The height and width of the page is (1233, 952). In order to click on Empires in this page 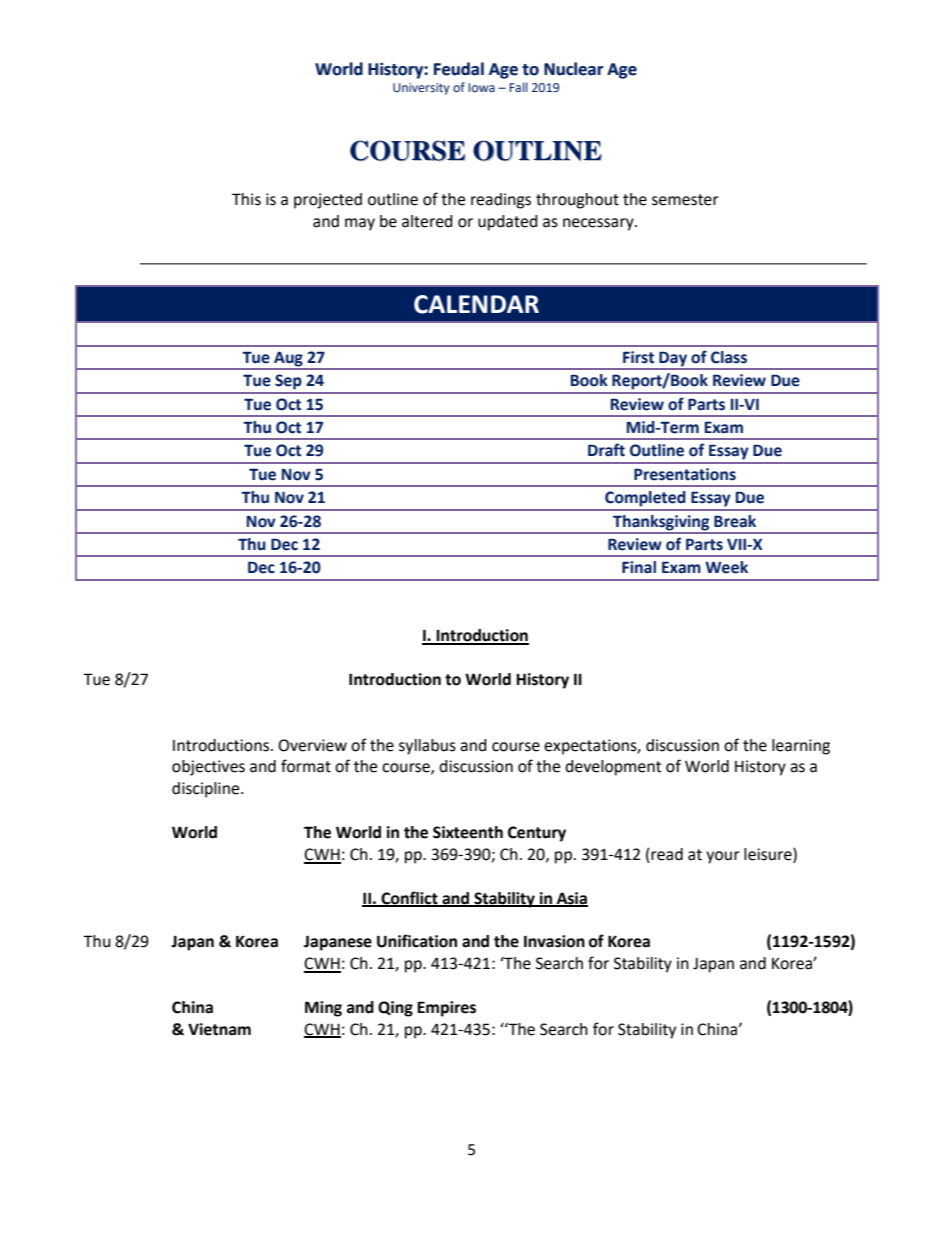, I will do `click(446, 1009)`.
